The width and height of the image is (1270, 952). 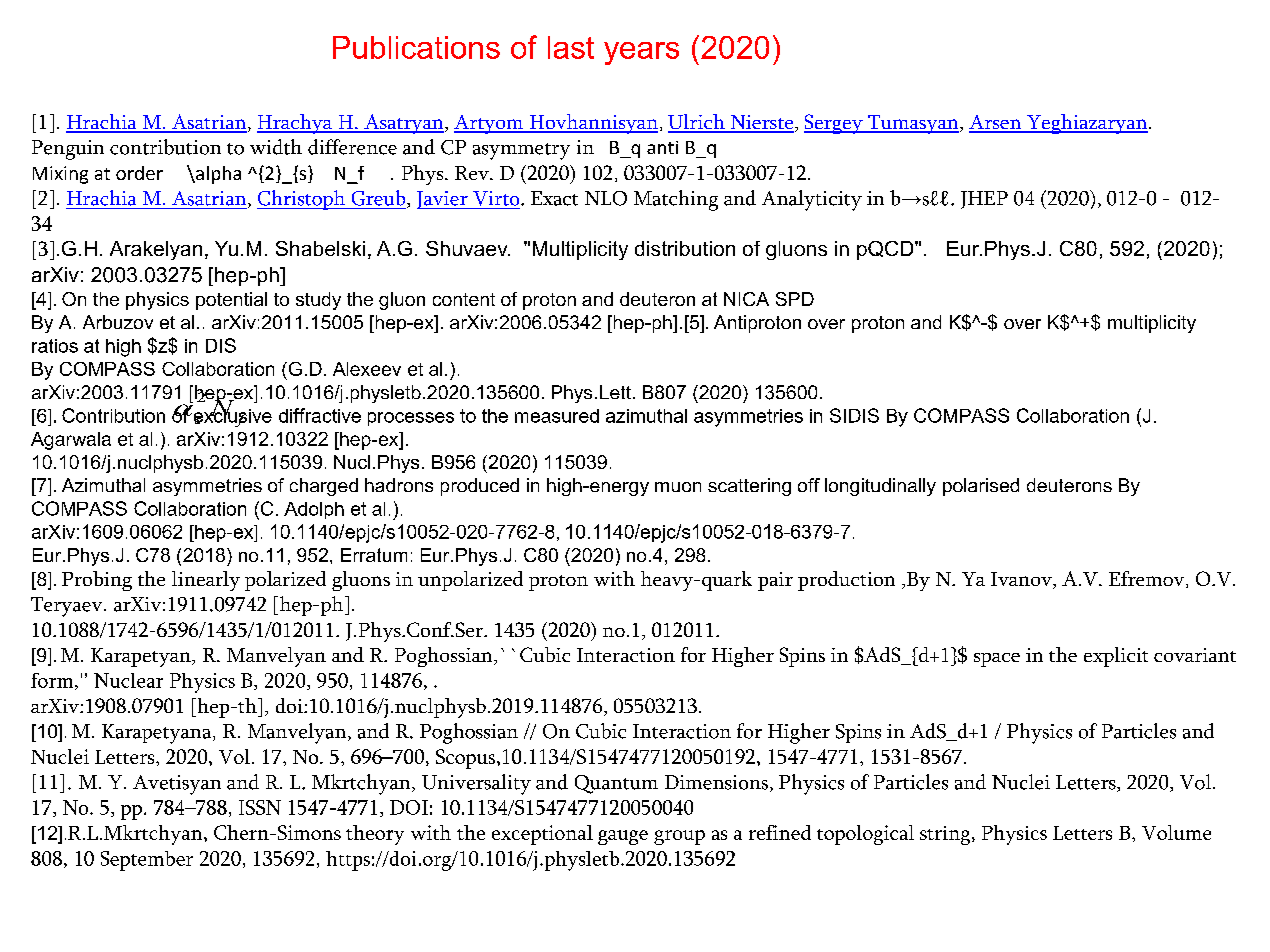 What do you see at coordinates (231, 301) in the image?
I see `potential` at bounding box center [231, 301].
